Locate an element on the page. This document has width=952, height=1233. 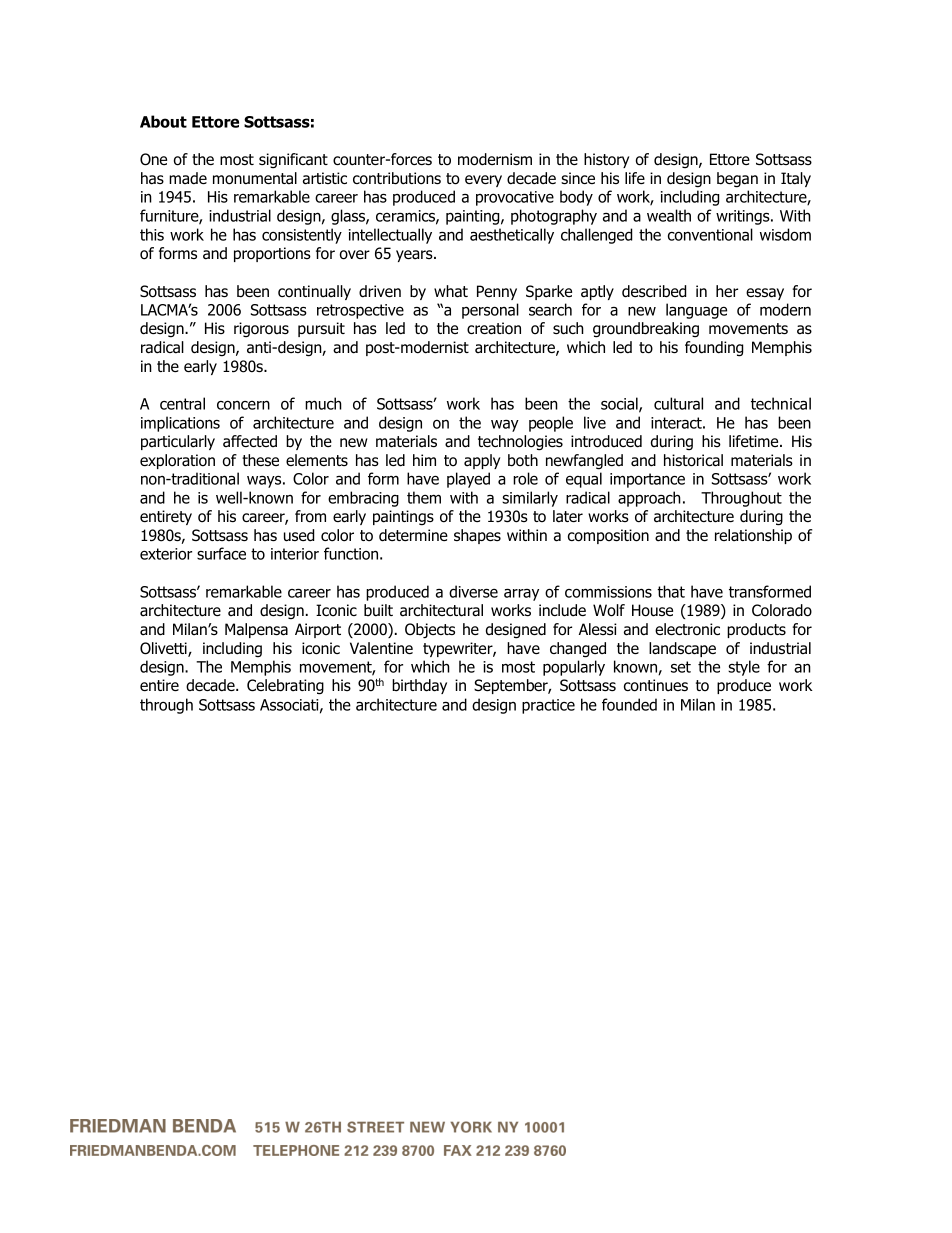
style is located at coordinates (744, 668).
